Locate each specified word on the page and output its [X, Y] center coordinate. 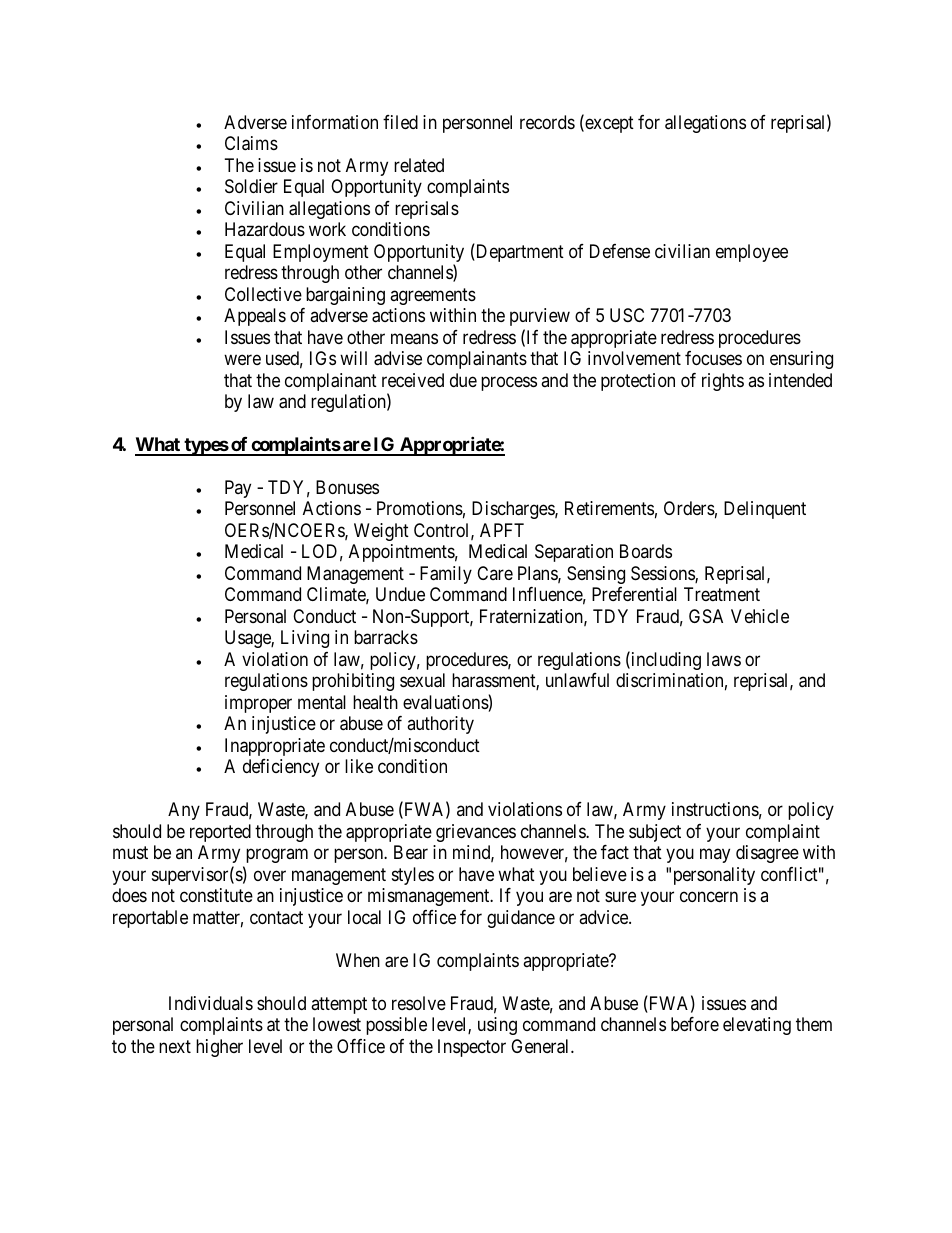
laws [724, 659]
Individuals [211, 1003]
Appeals [255, 317]
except [608, 124]
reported [220, 833]
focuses [713, 358]
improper [258, 704]
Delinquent [765, 510]
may [715, 856]
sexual [422, 680]
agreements [433, 296]
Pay [238, 489]
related [419, 165]
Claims [251, 143]
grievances [476, 833]
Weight [381, 532]
